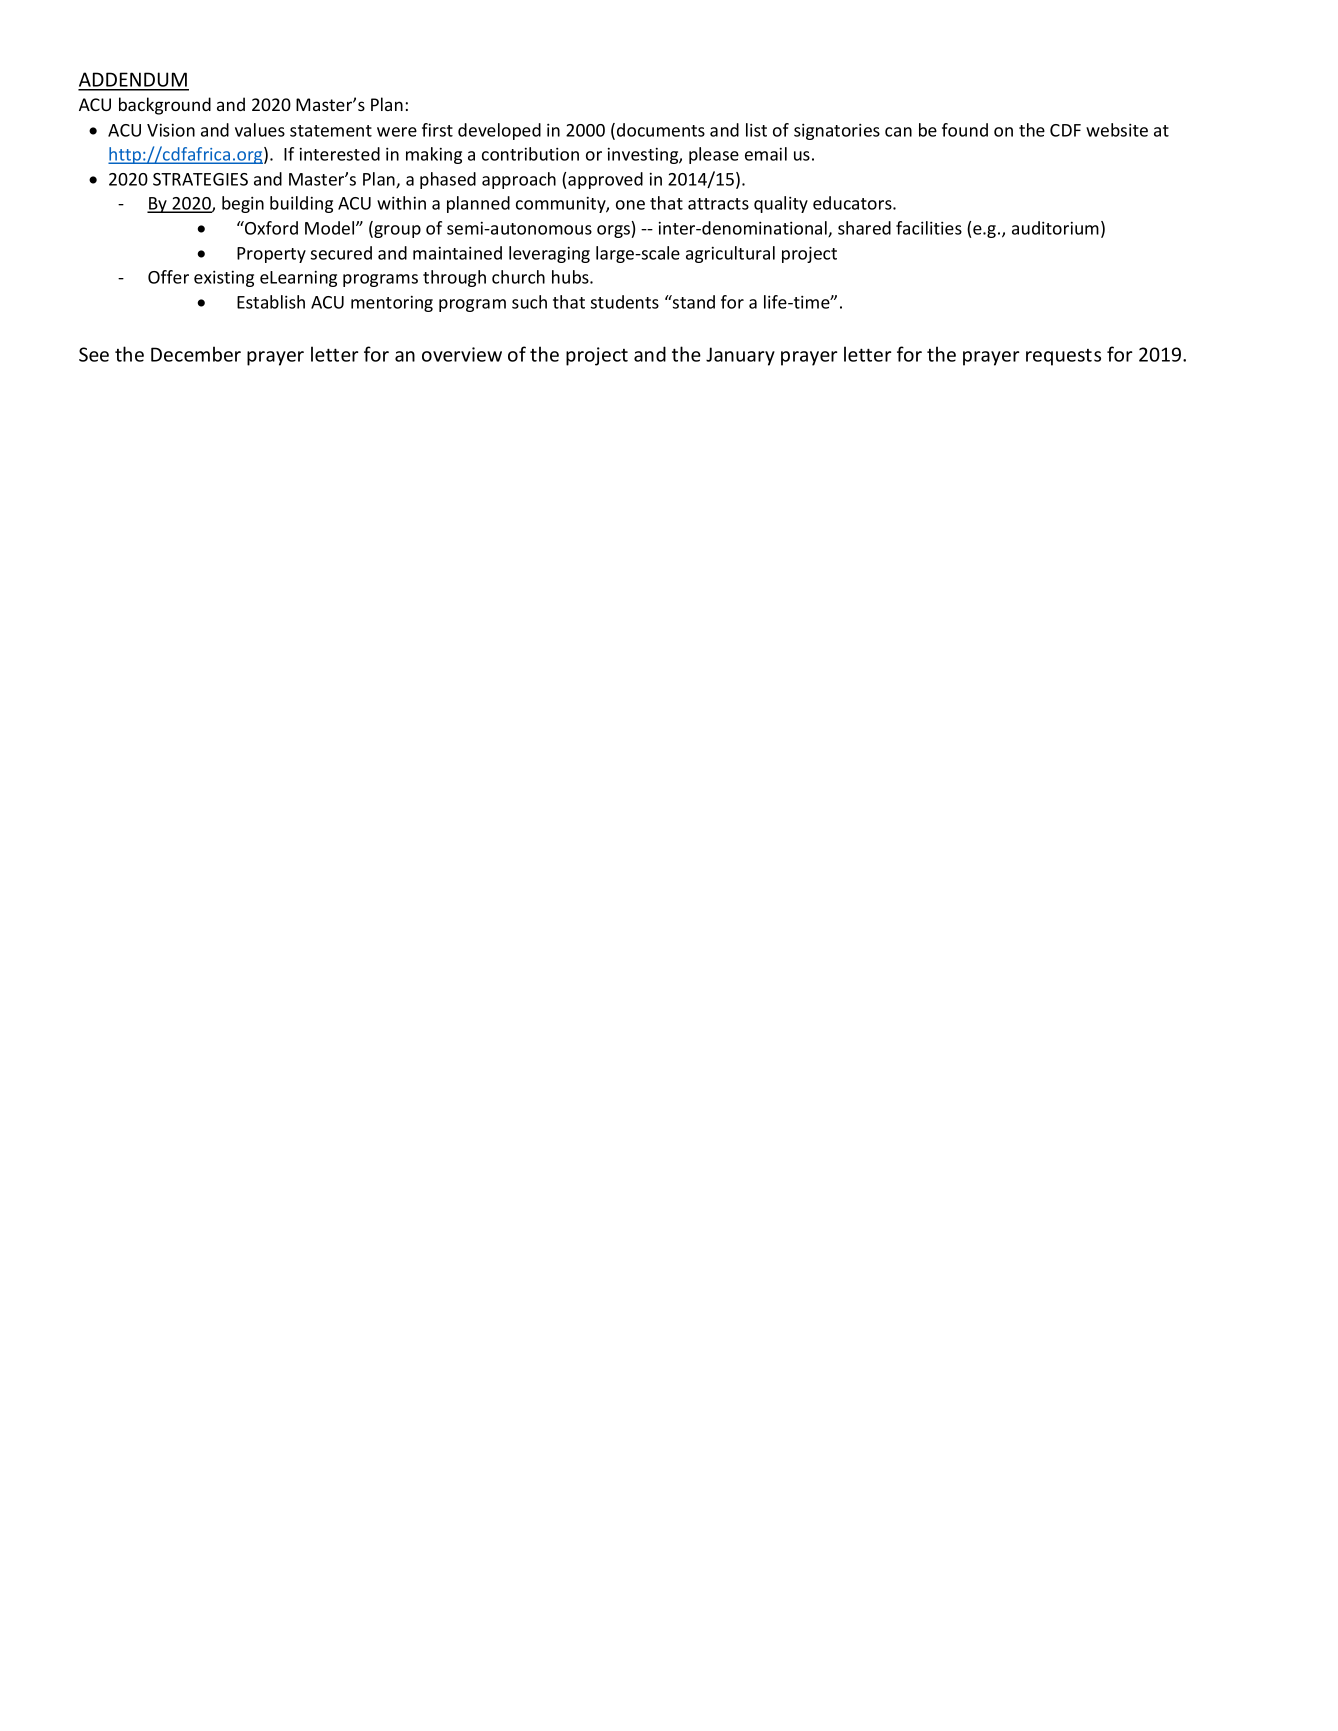 The width and height of the image is (1338, 1731). Describe the element at coordinates (271, 255) in the image. I see `Property` at that location.
